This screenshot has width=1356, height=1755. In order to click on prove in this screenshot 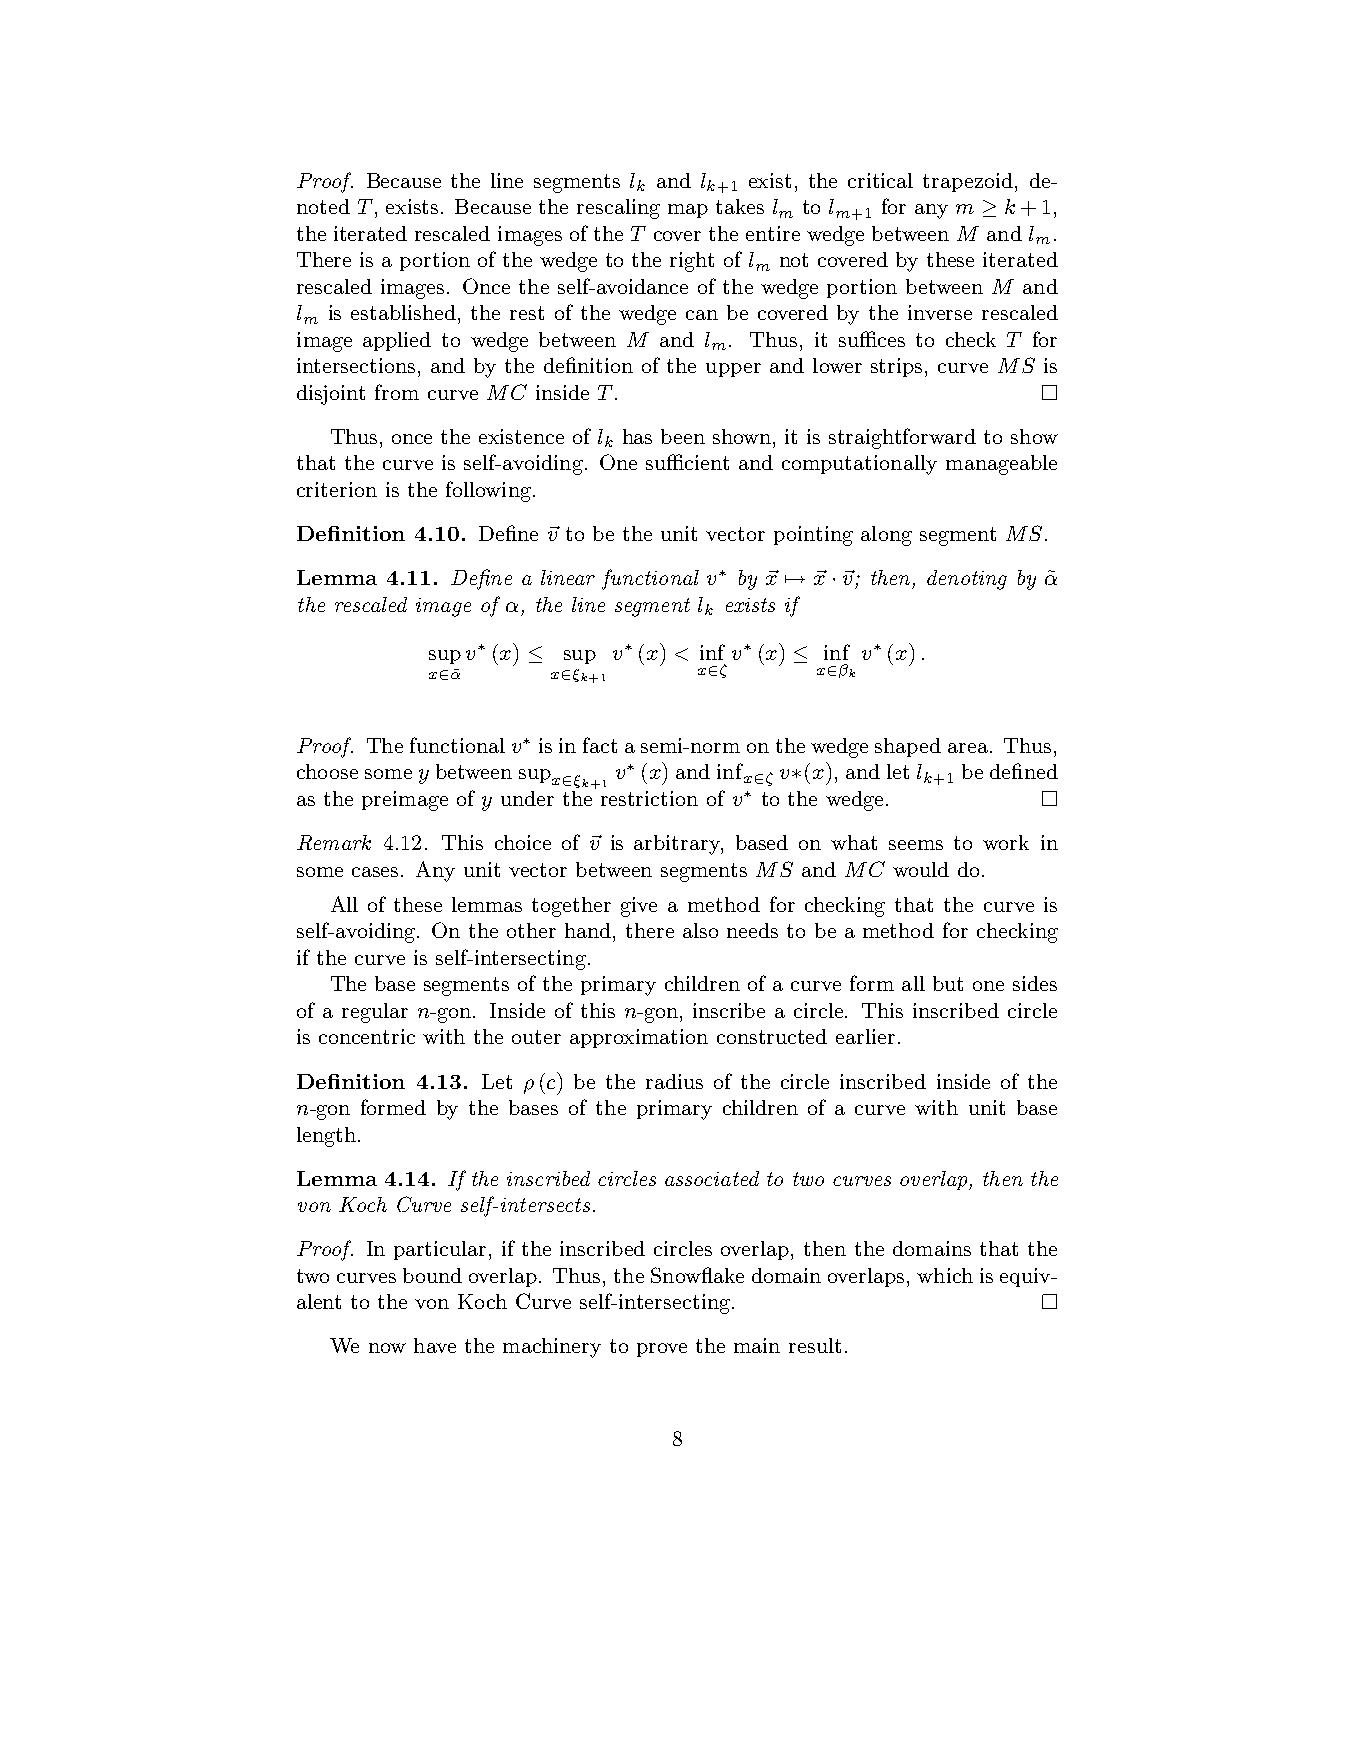, I will do `click(662, 1350)`.
